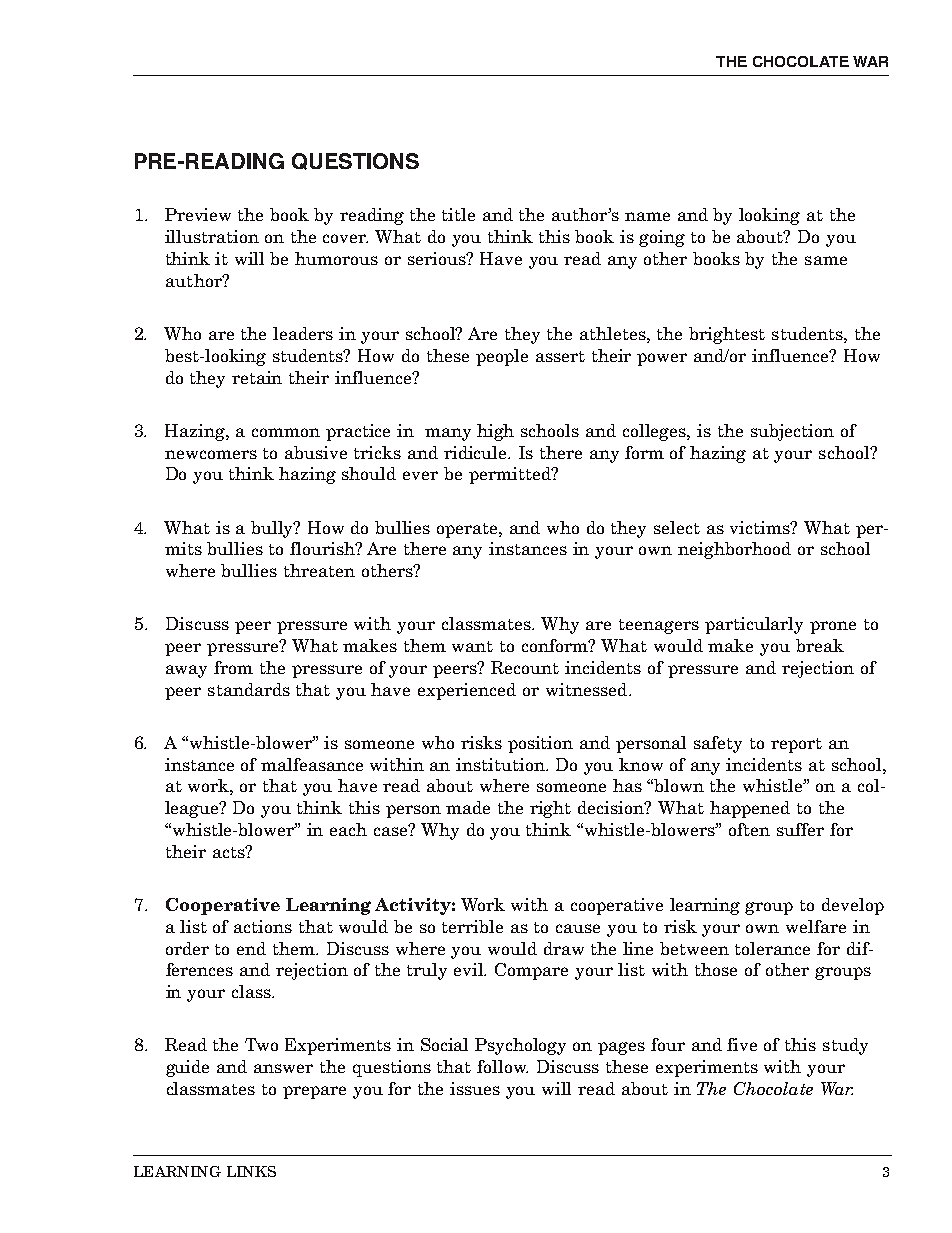 This image has height=1233, width=952. Describe the element at coordinates (249, 689) in the image. I see `standards` at that location.
